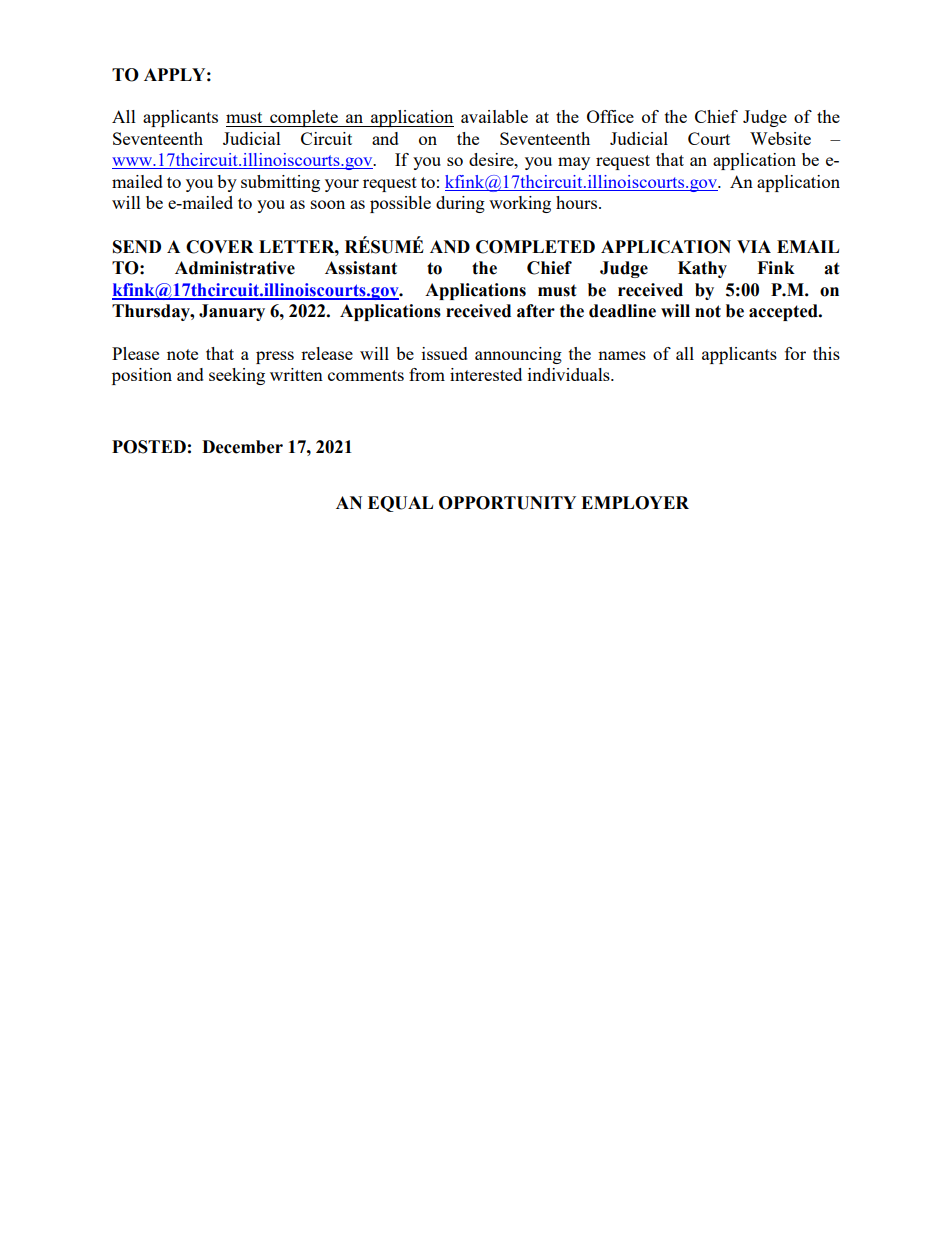  What do you see at coordinates (784, 312) in the screenshot?
I see `accepted` at bounding box center [784, 312].
